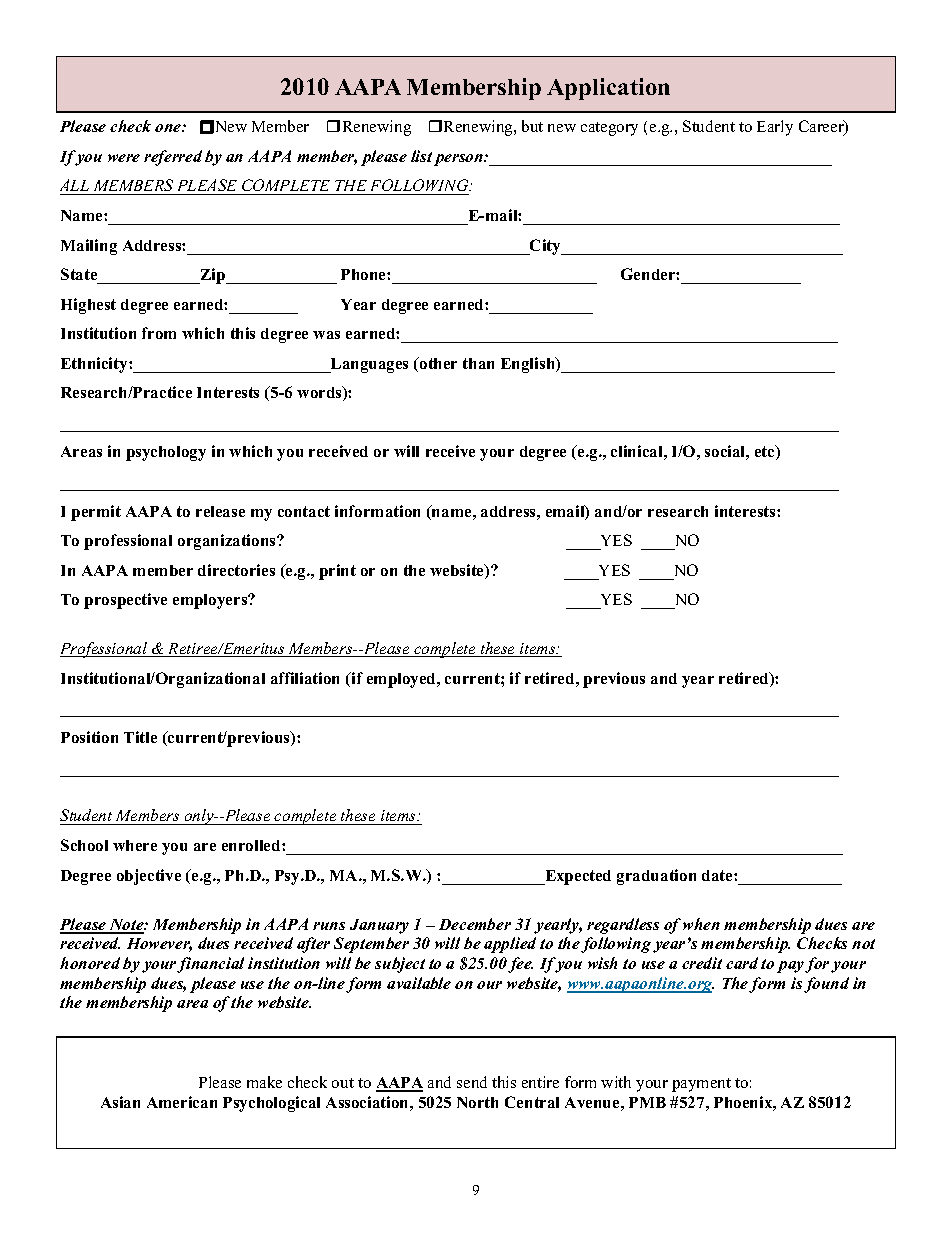 This document has height=1233, width=952. What do you see at coordinates (421, 156) in the document?
I see `list` at bounding box center [421, 156].
